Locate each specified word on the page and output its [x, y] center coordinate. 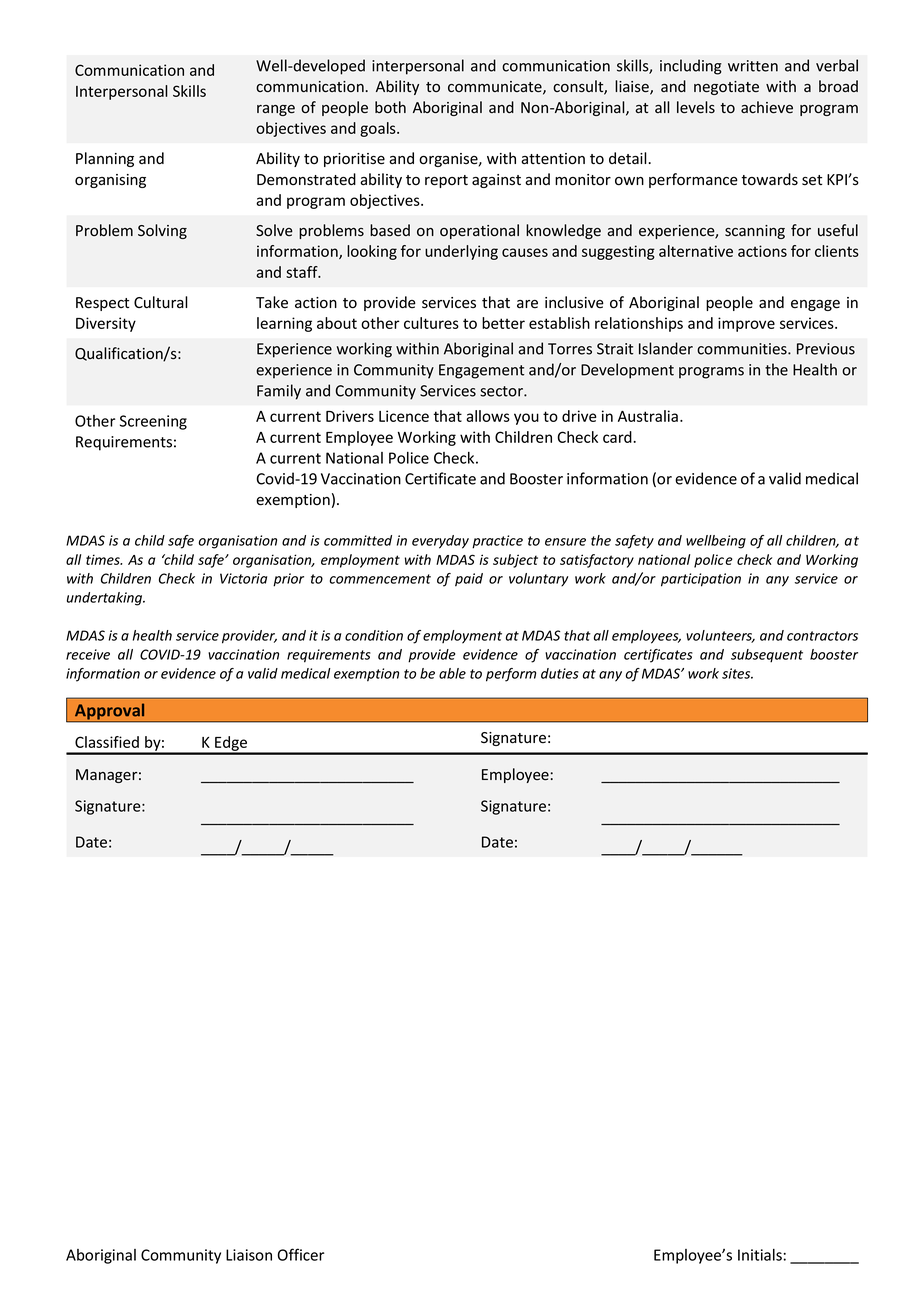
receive [88, 654]
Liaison [249, 1255]
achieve [767, 107]
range [276, 110]
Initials [761, 1255]
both [390, 107]
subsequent [767, 656]
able [452, 673]
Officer [301, 1254]
